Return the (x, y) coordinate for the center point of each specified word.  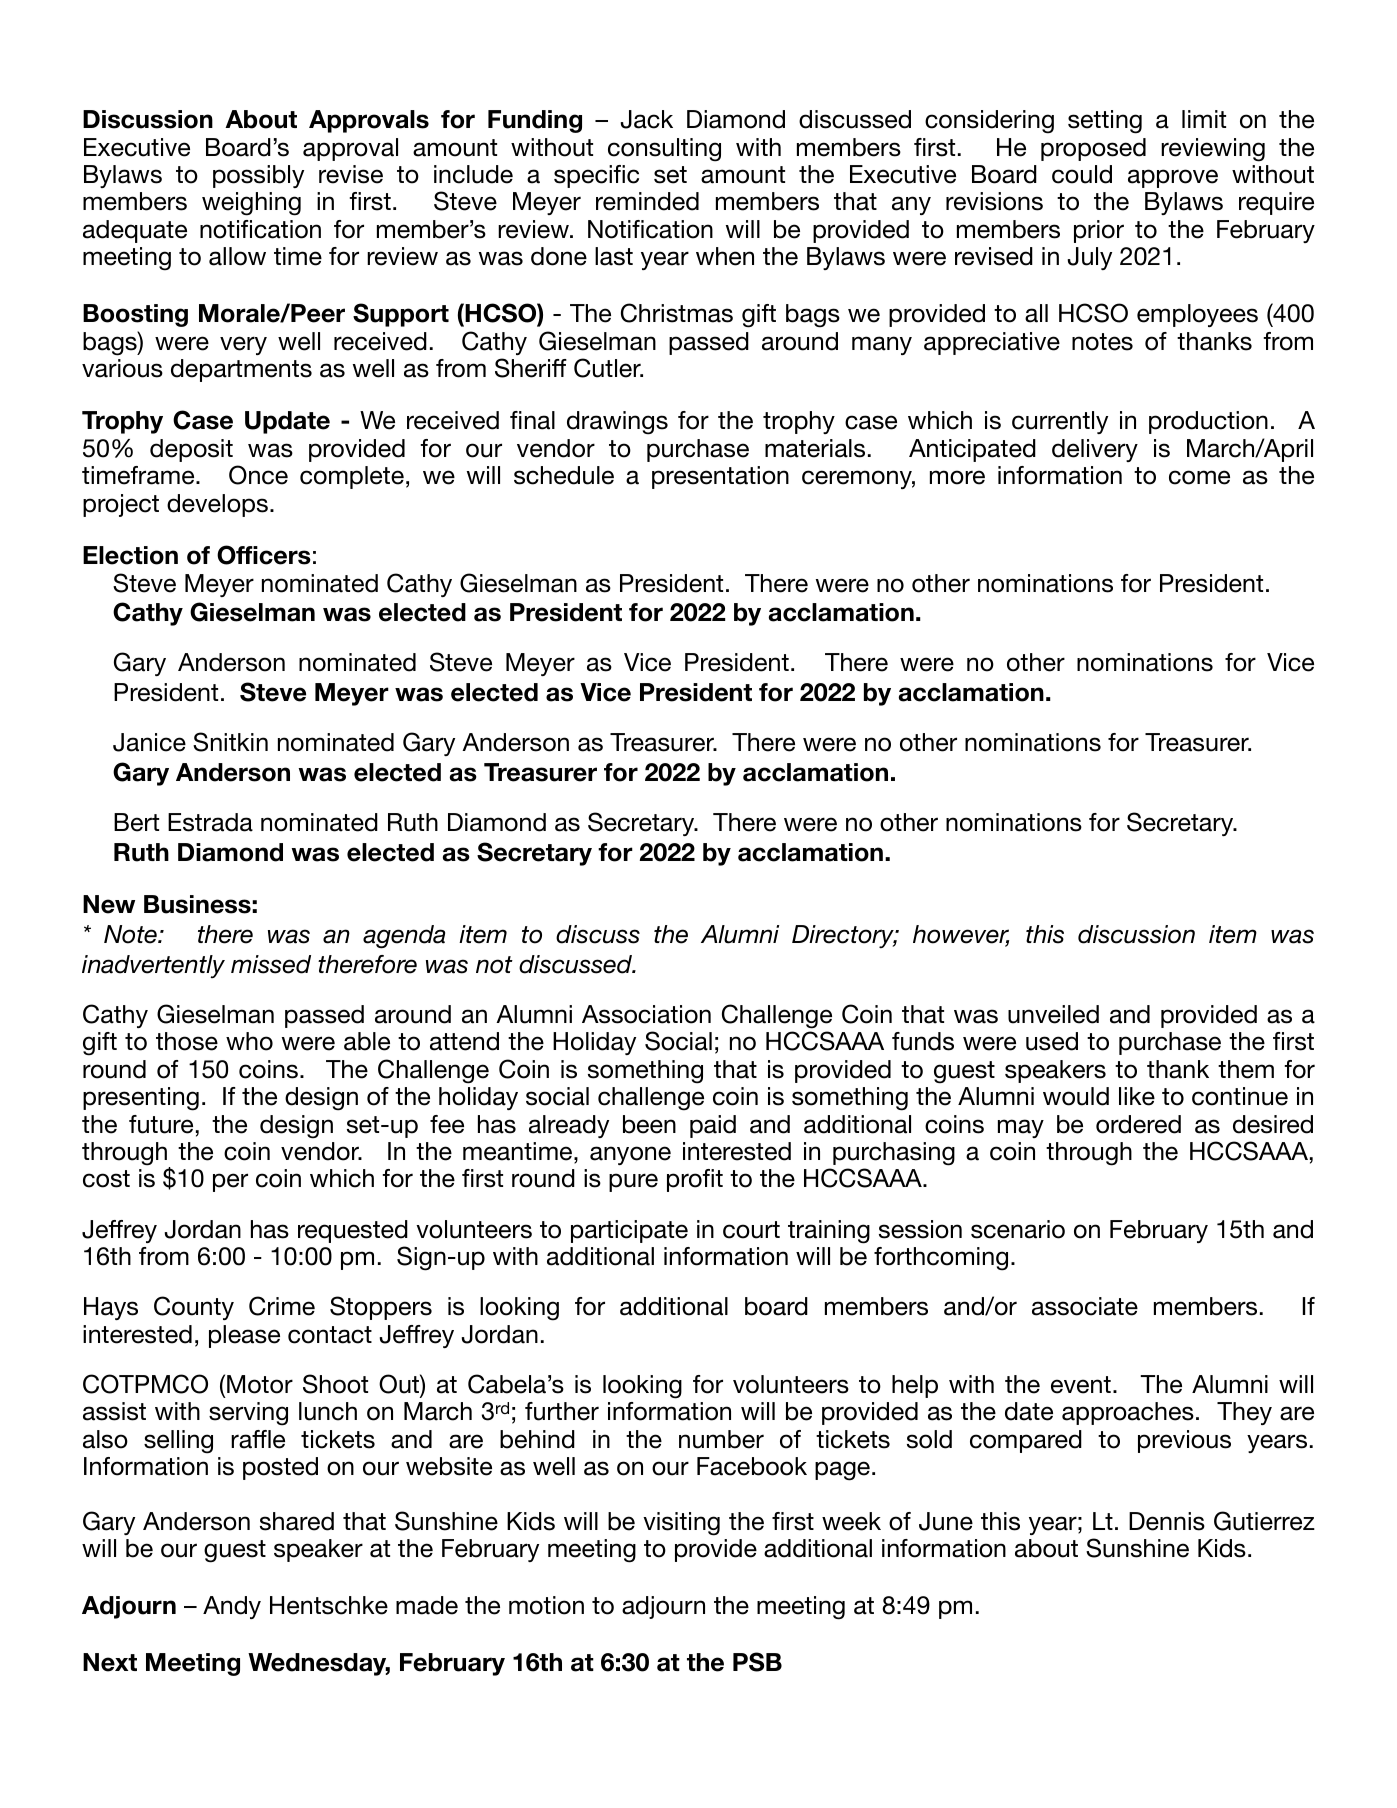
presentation (720, 477)
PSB (757, 1662)
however (961, 935)
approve (1173, 178)
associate (1085, 1306)
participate (629, 1231)
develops (217, 505)
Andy (232, 1607)
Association (646, 1014)
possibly (258, 176)
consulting (664, 150)
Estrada (210, 822)
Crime (282, 1306)
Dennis (1167, 1521)
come (1199, 477)
